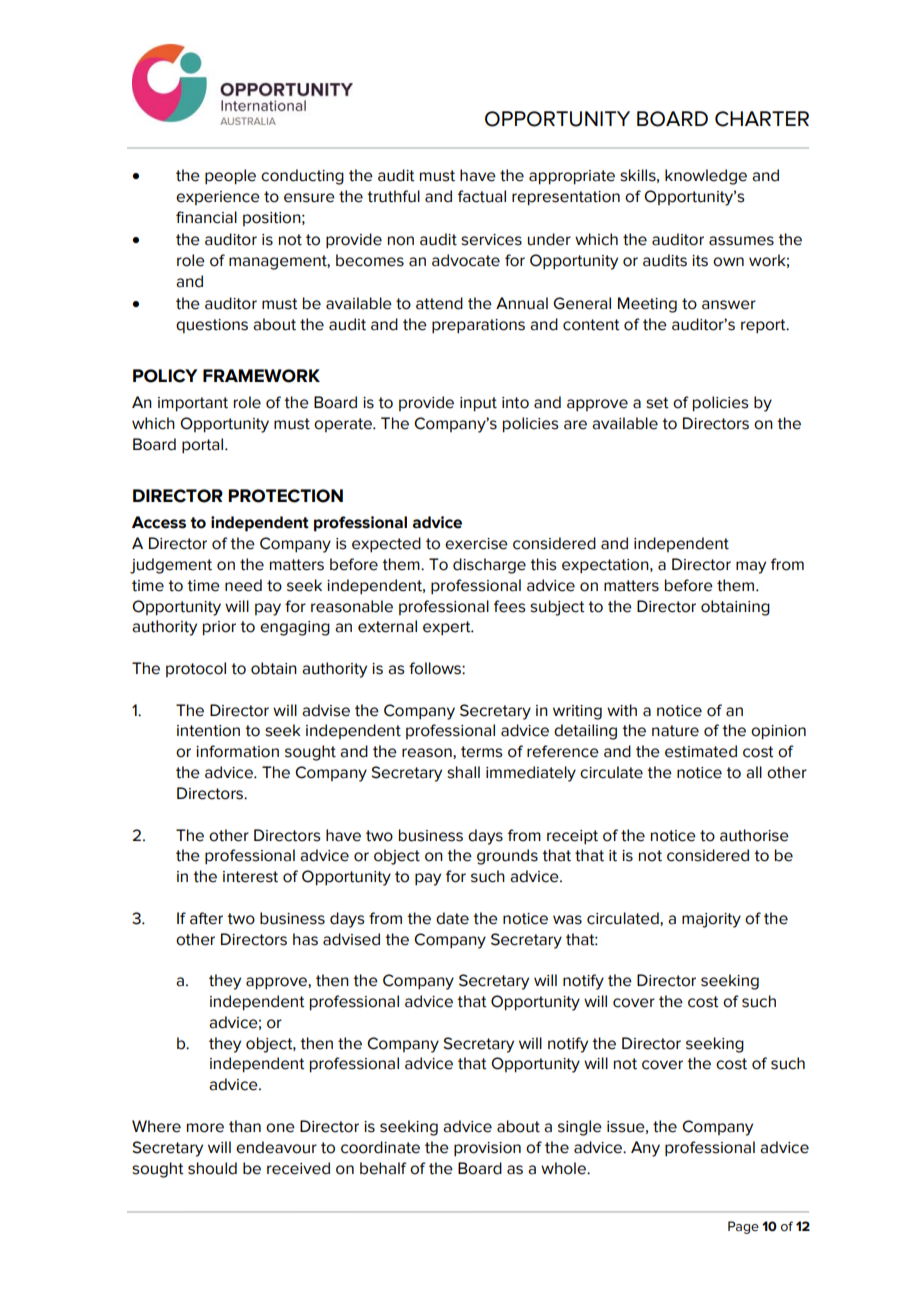 The width and height of the page is (924, 1308). What do you see at coordinates (754, 835) in the page?
I see `authorise` at bounding box center [754, 835].
